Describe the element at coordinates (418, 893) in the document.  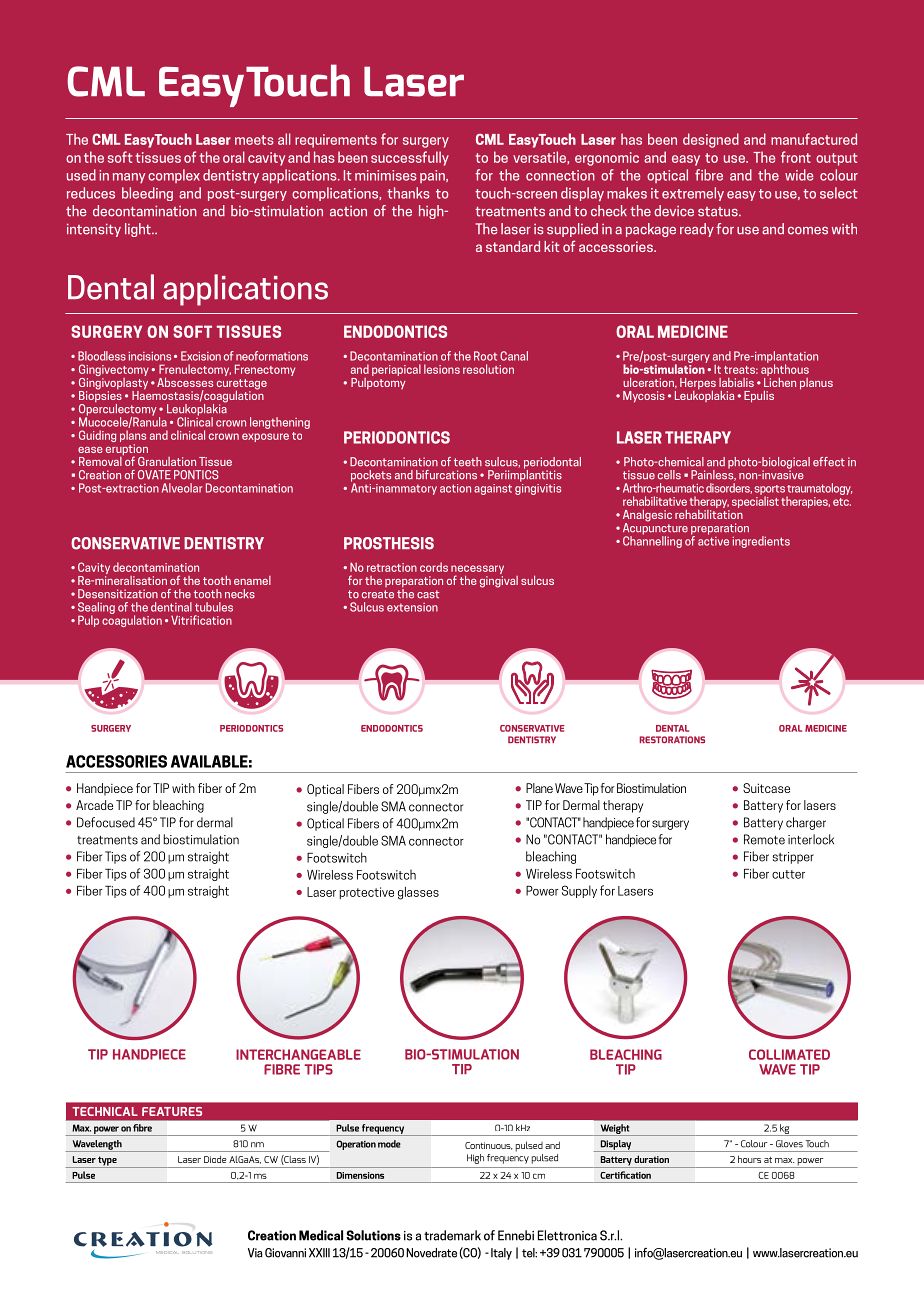
I see `glasses` at that location.
